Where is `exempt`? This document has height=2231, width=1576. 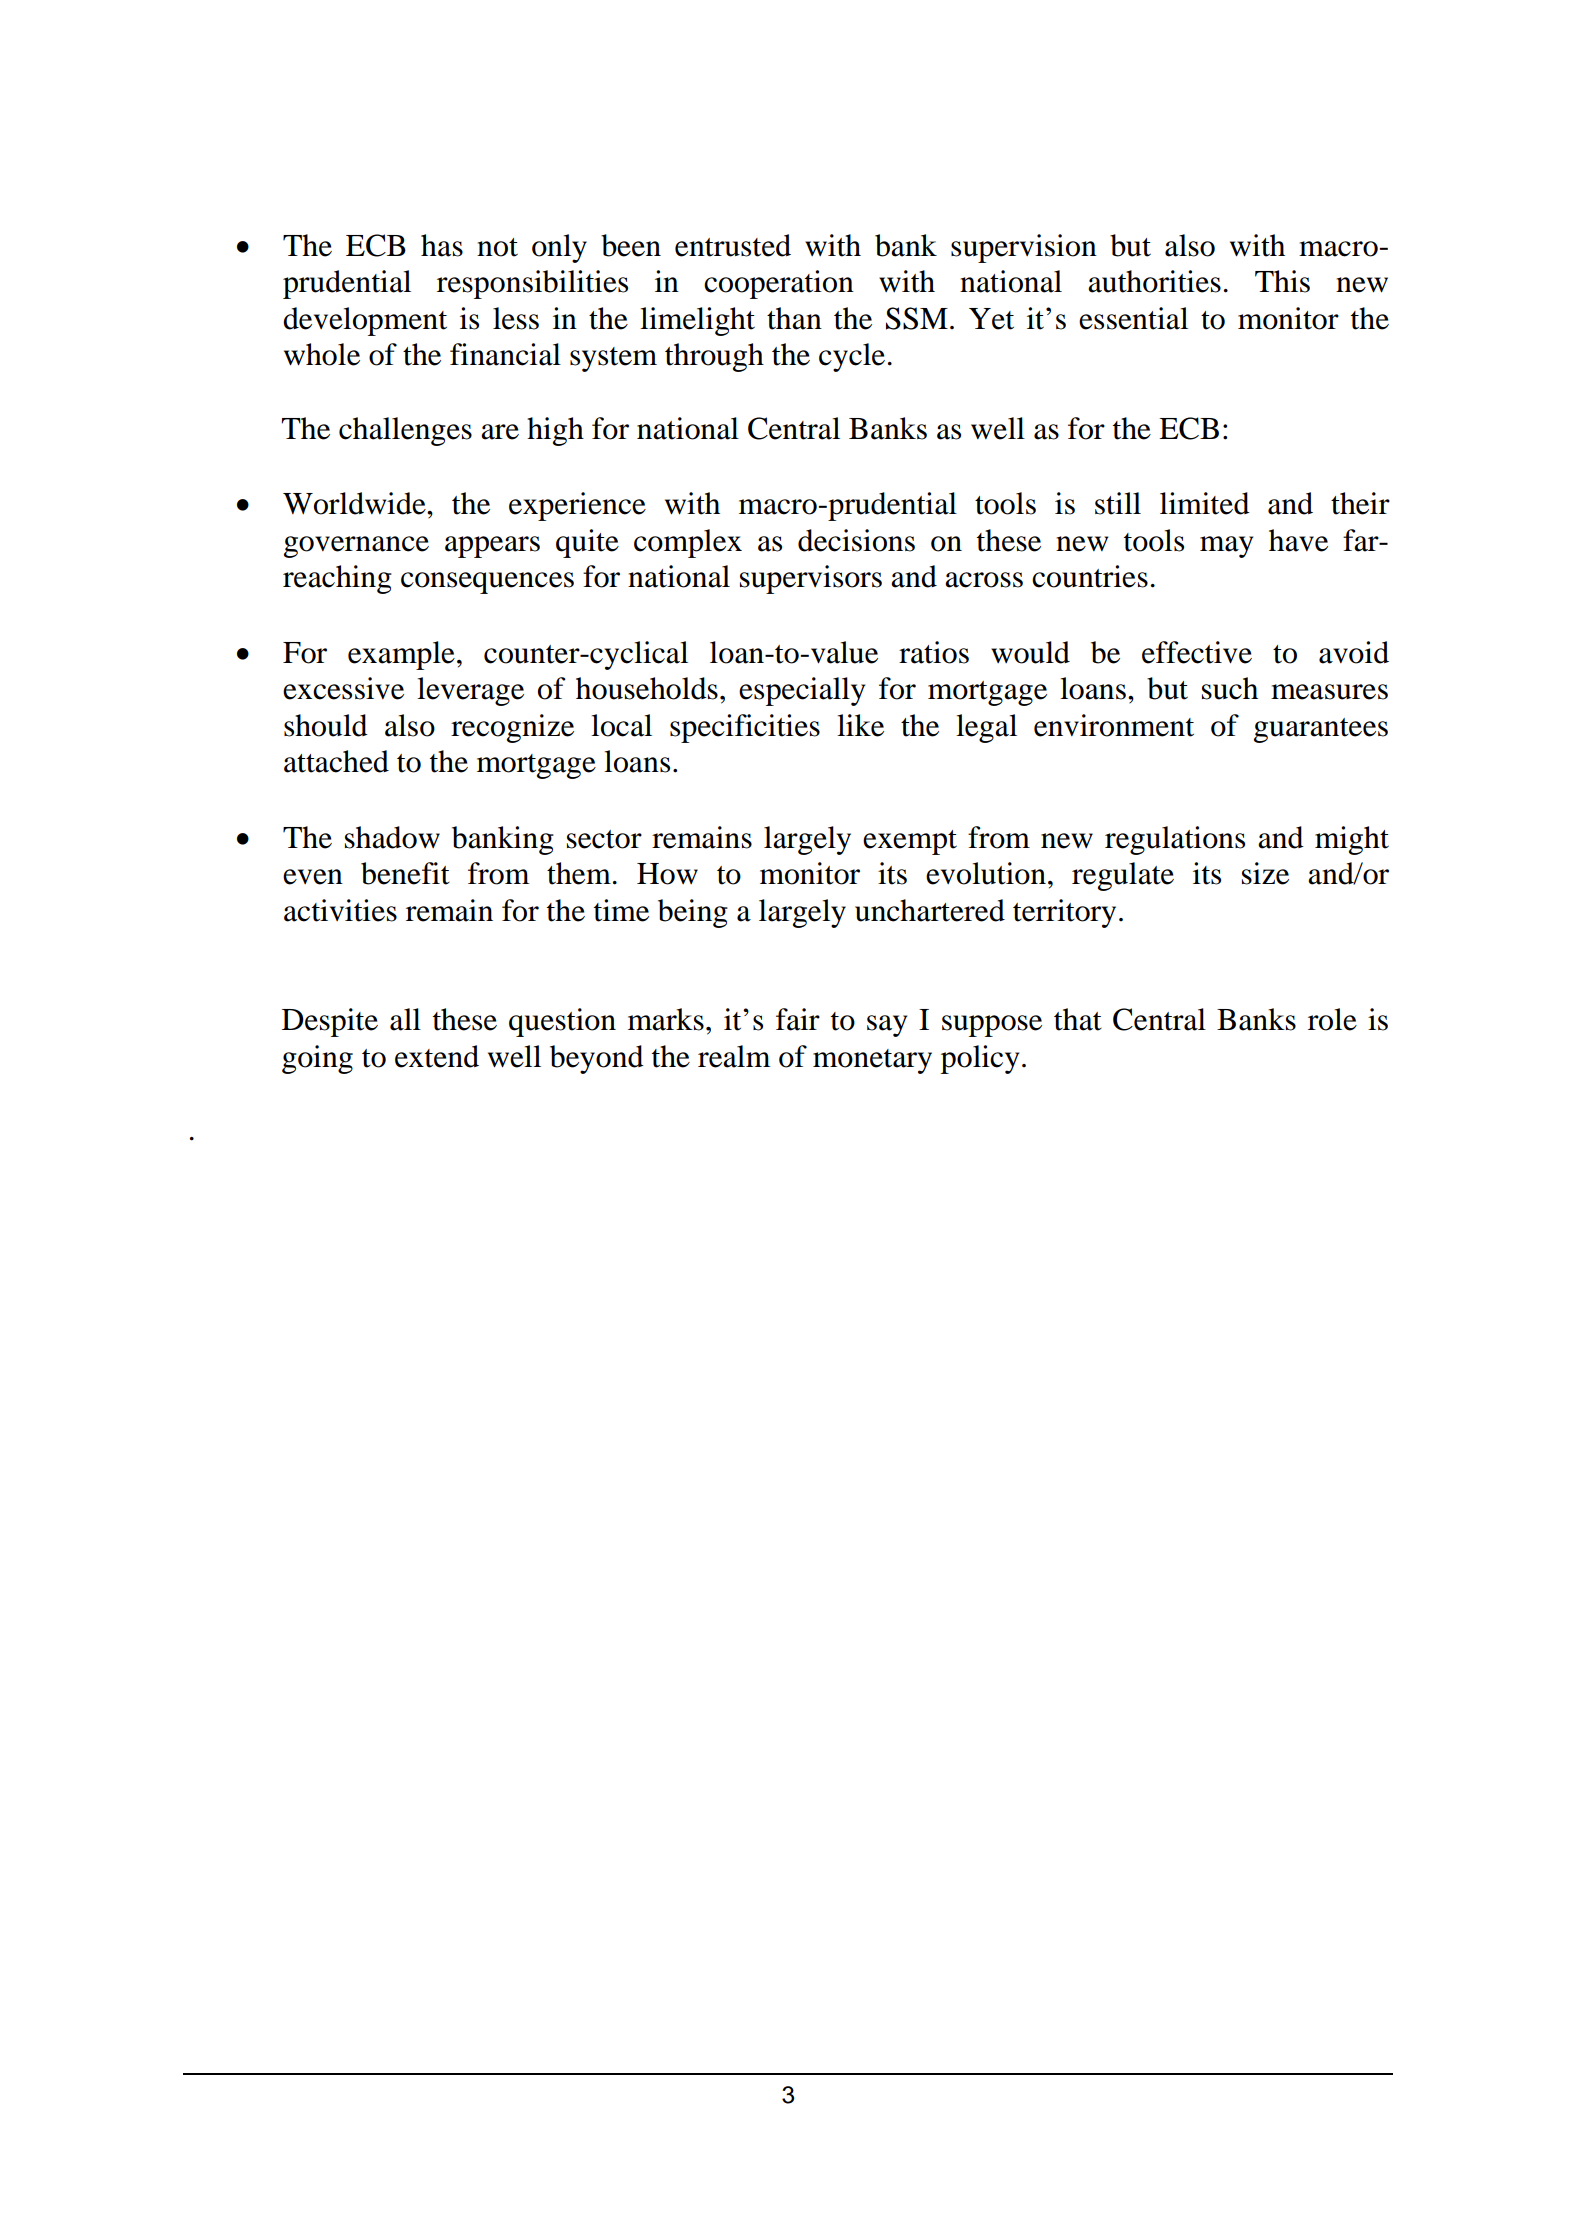 exempt is located at coordinates (910, 842).
